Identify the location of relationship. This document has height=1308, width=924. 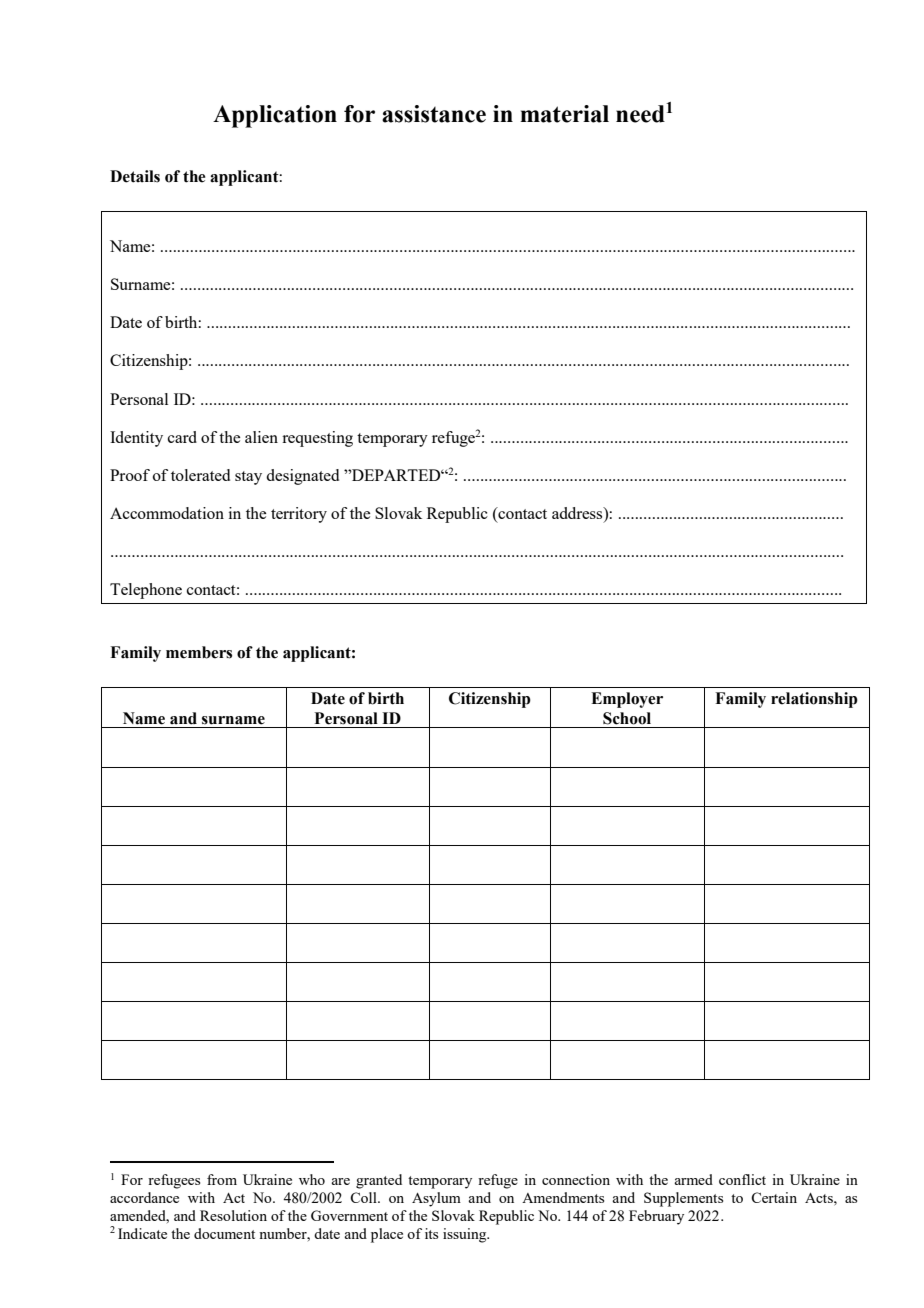
(814, 700).
